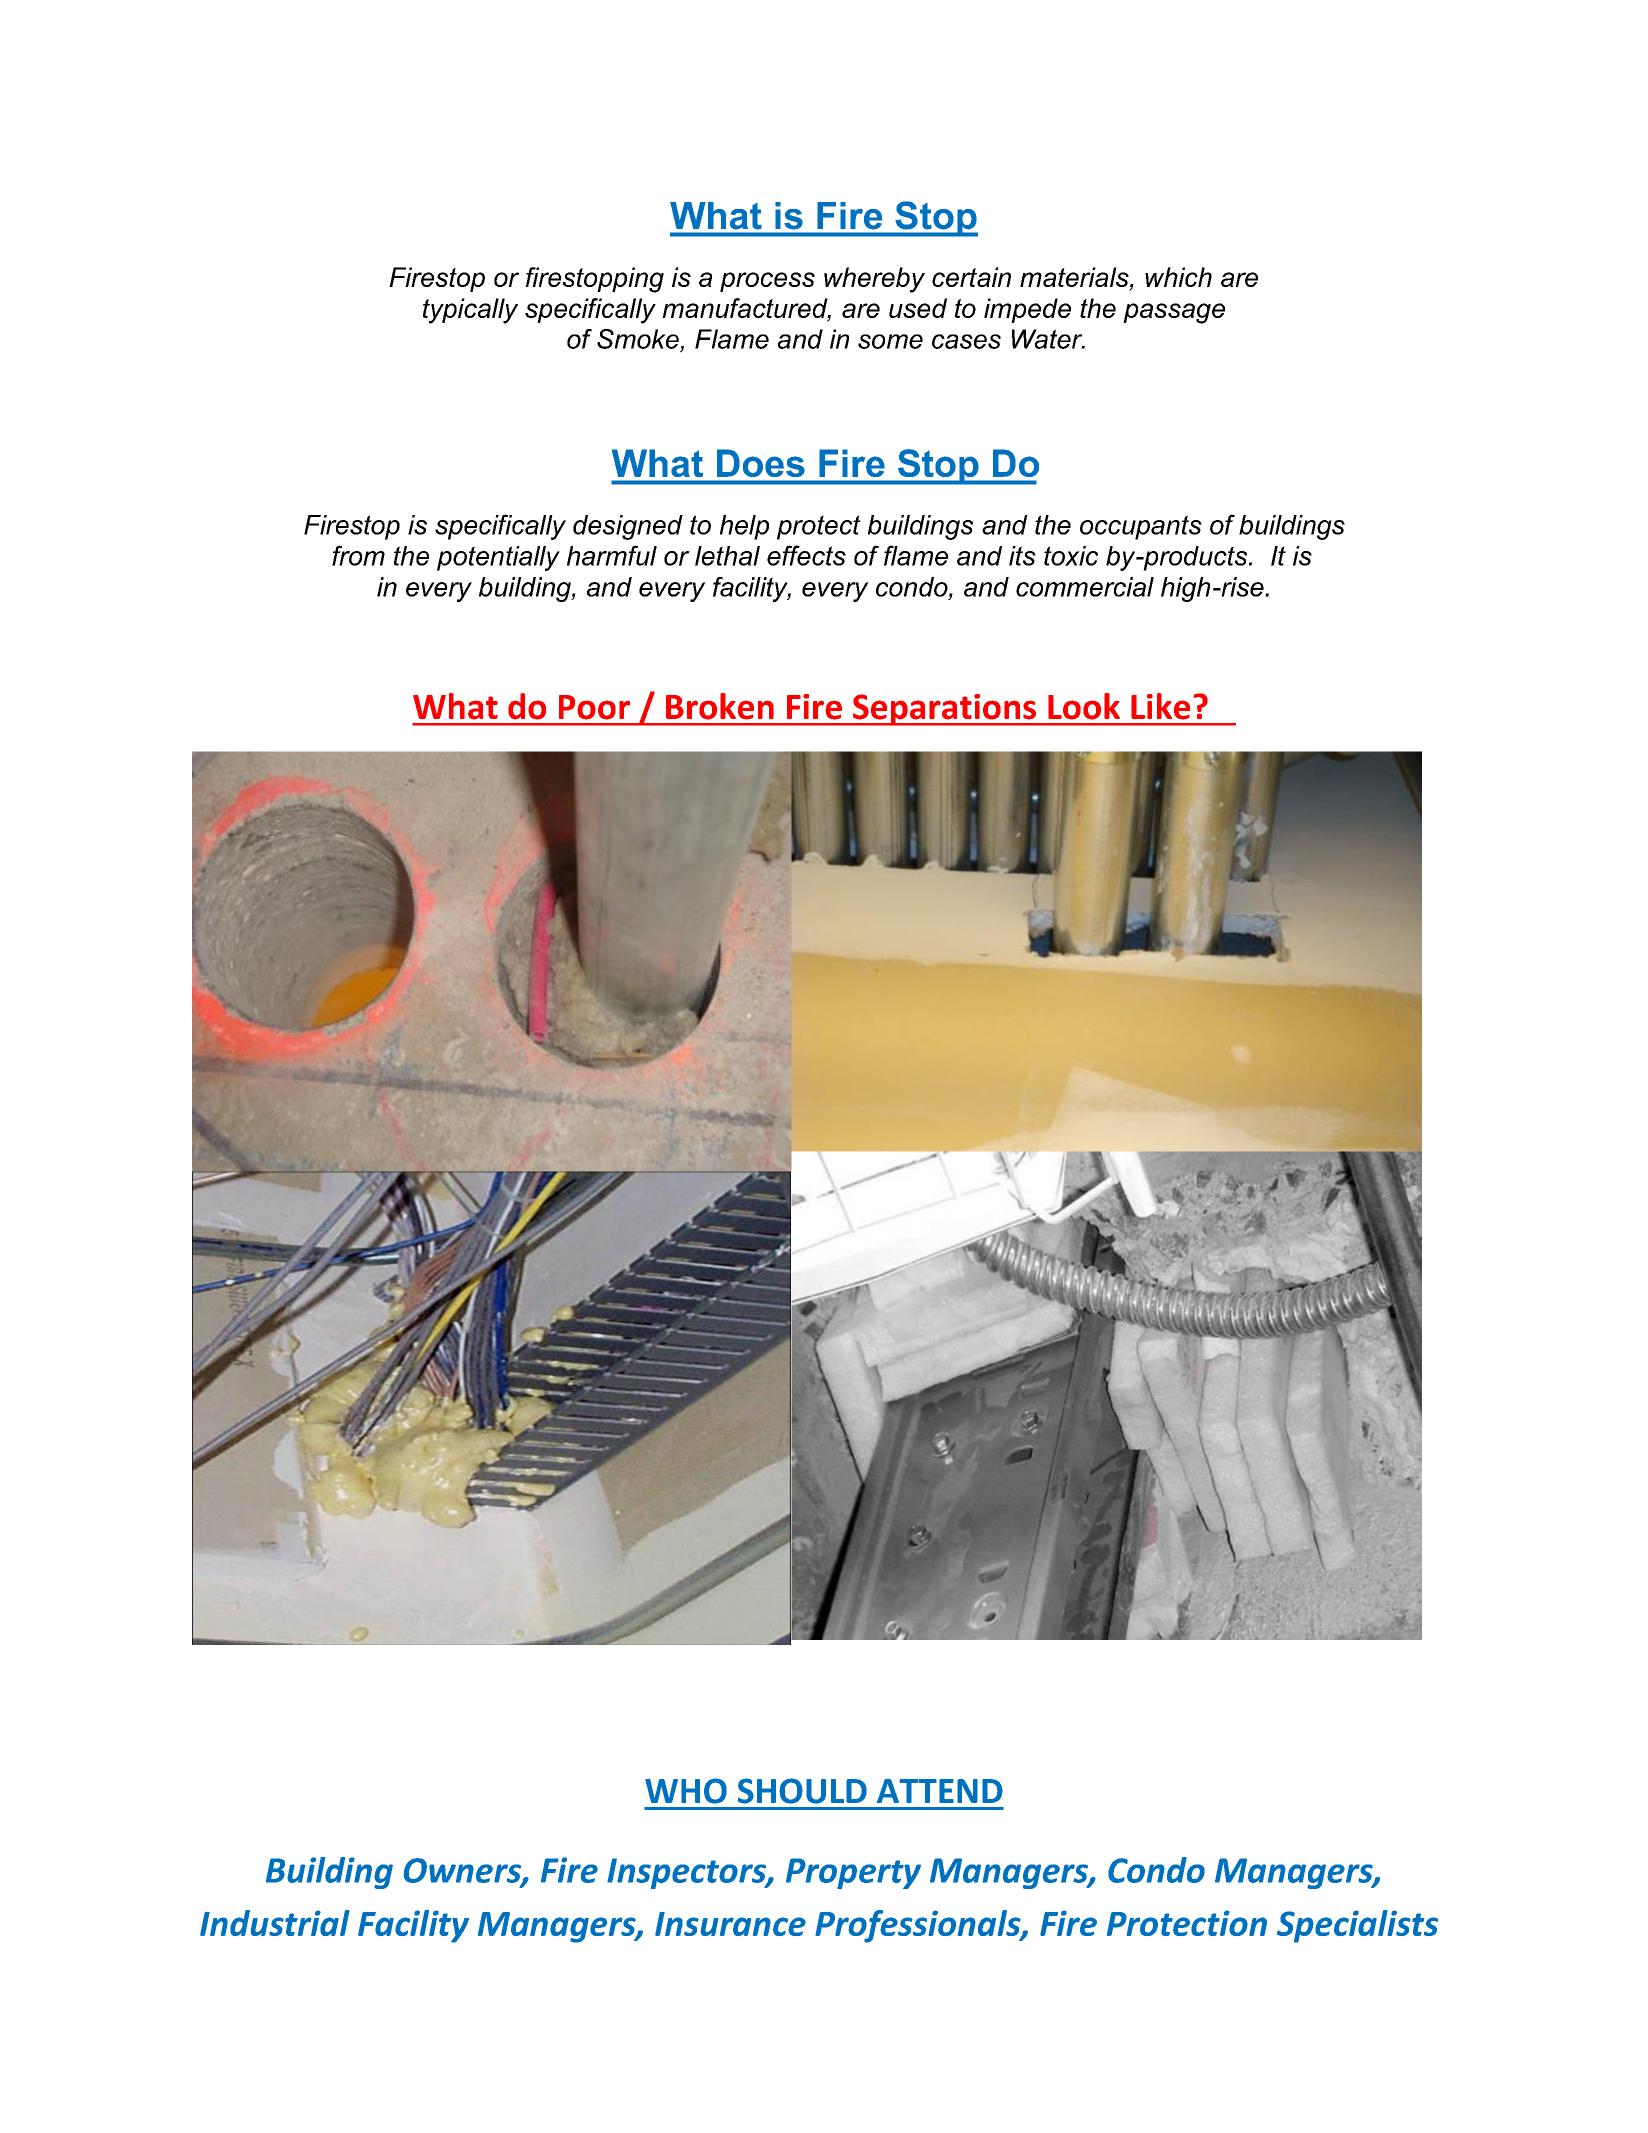 Image resolution: width=1648 pixels, height=2133 pixels. Describe the element at coordinates (1160, 706) in the page. I see `Like` at that location.
